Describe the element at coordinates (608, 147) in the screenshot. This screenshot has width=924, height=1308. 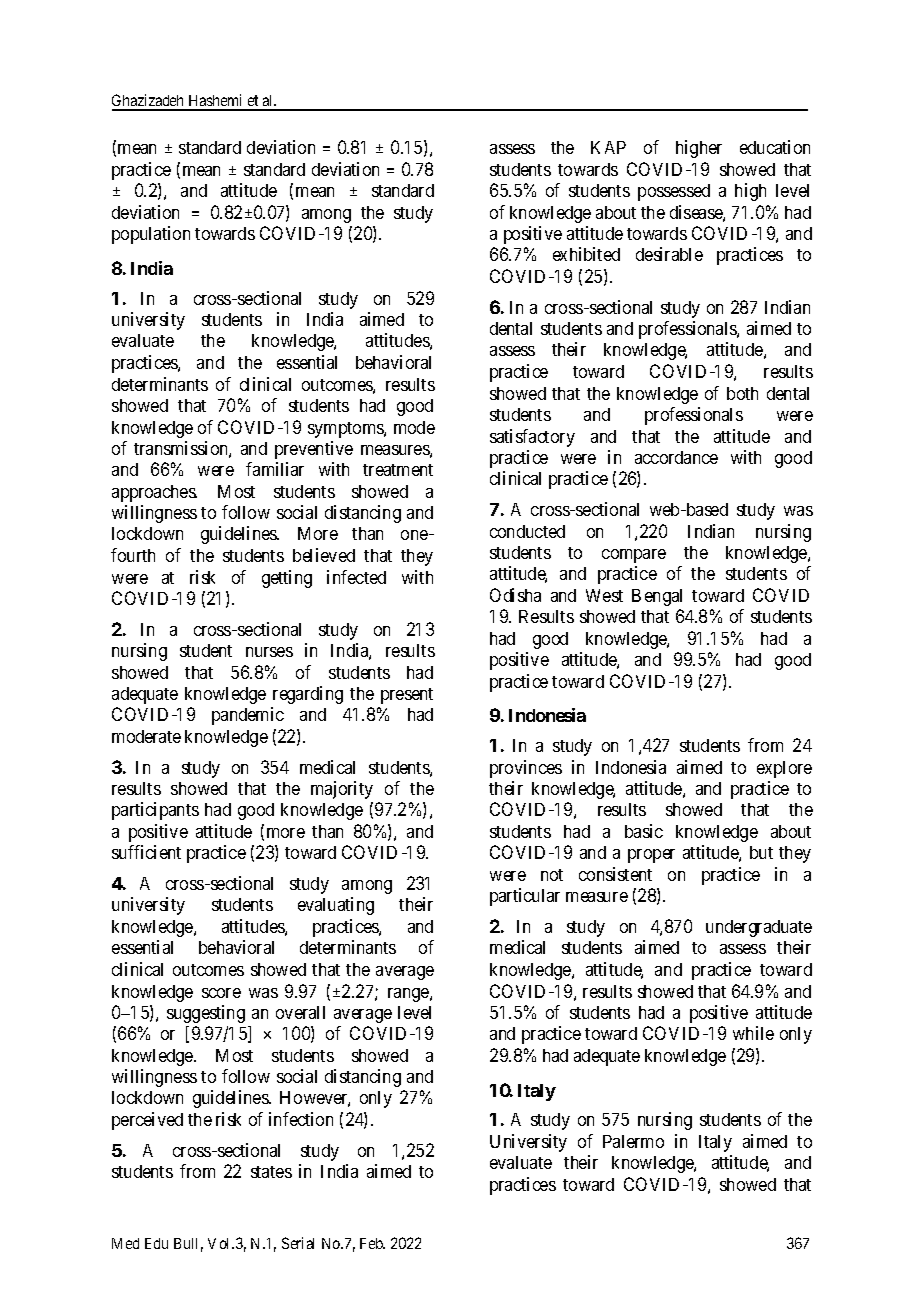
I see `KAP` at that location.
